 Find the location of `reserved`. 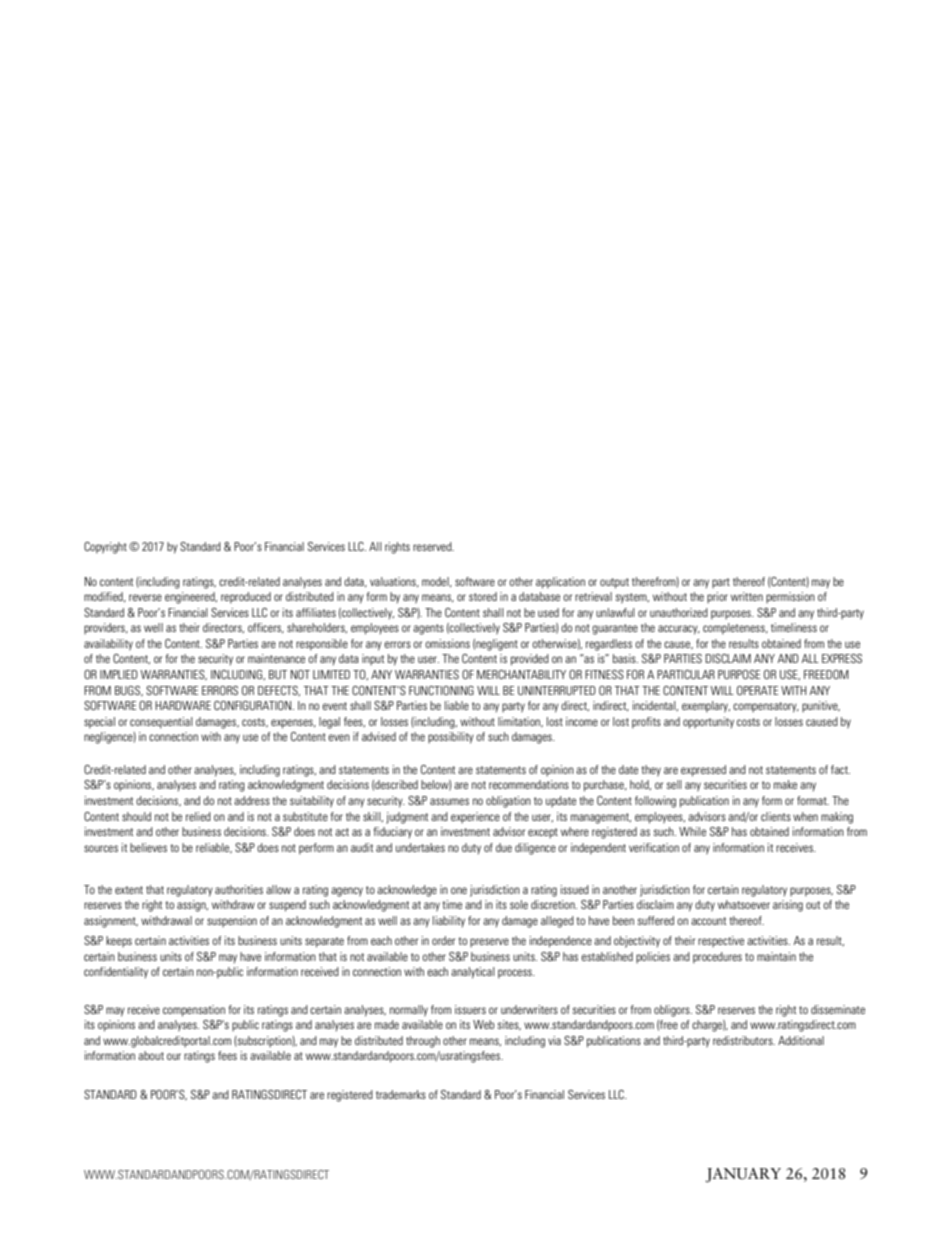

reserved is located at coordinates (433, 546).
